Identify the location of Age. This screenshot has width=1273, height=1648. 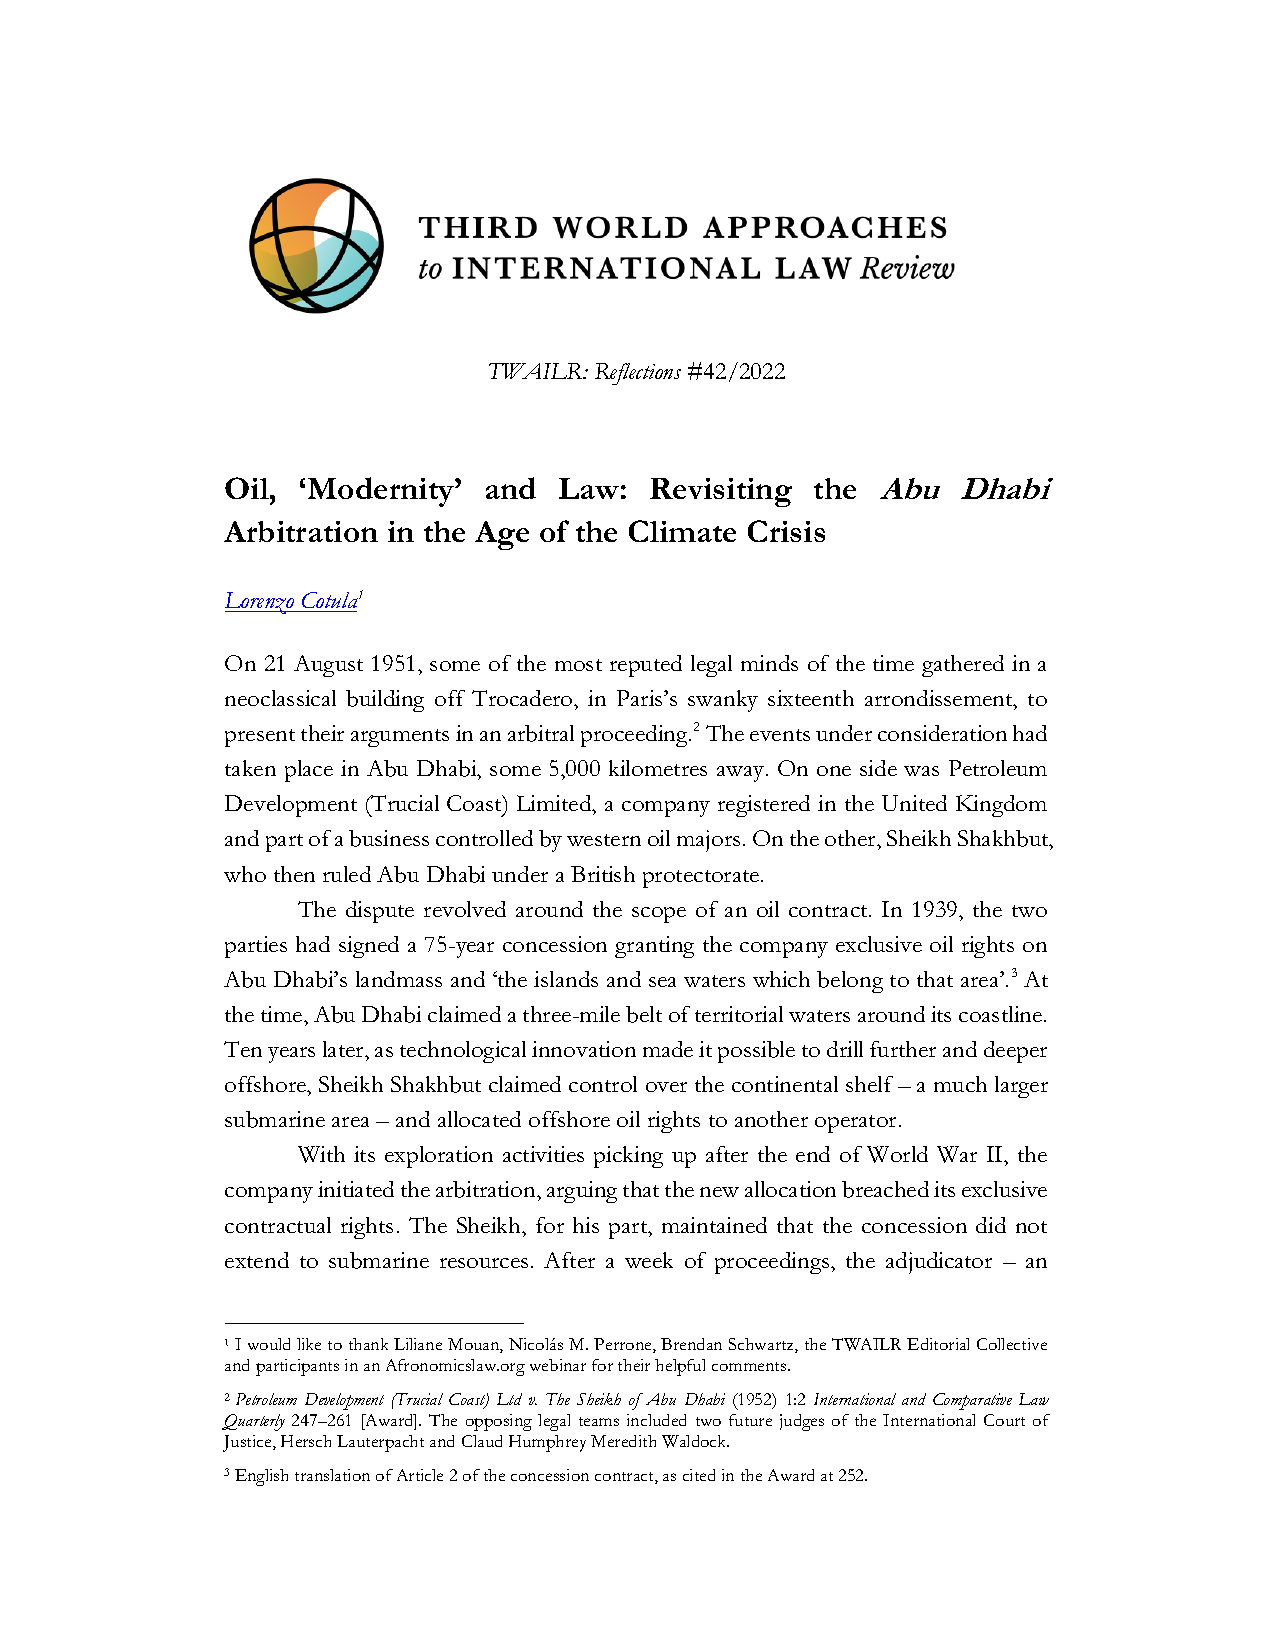
(502, 535).
